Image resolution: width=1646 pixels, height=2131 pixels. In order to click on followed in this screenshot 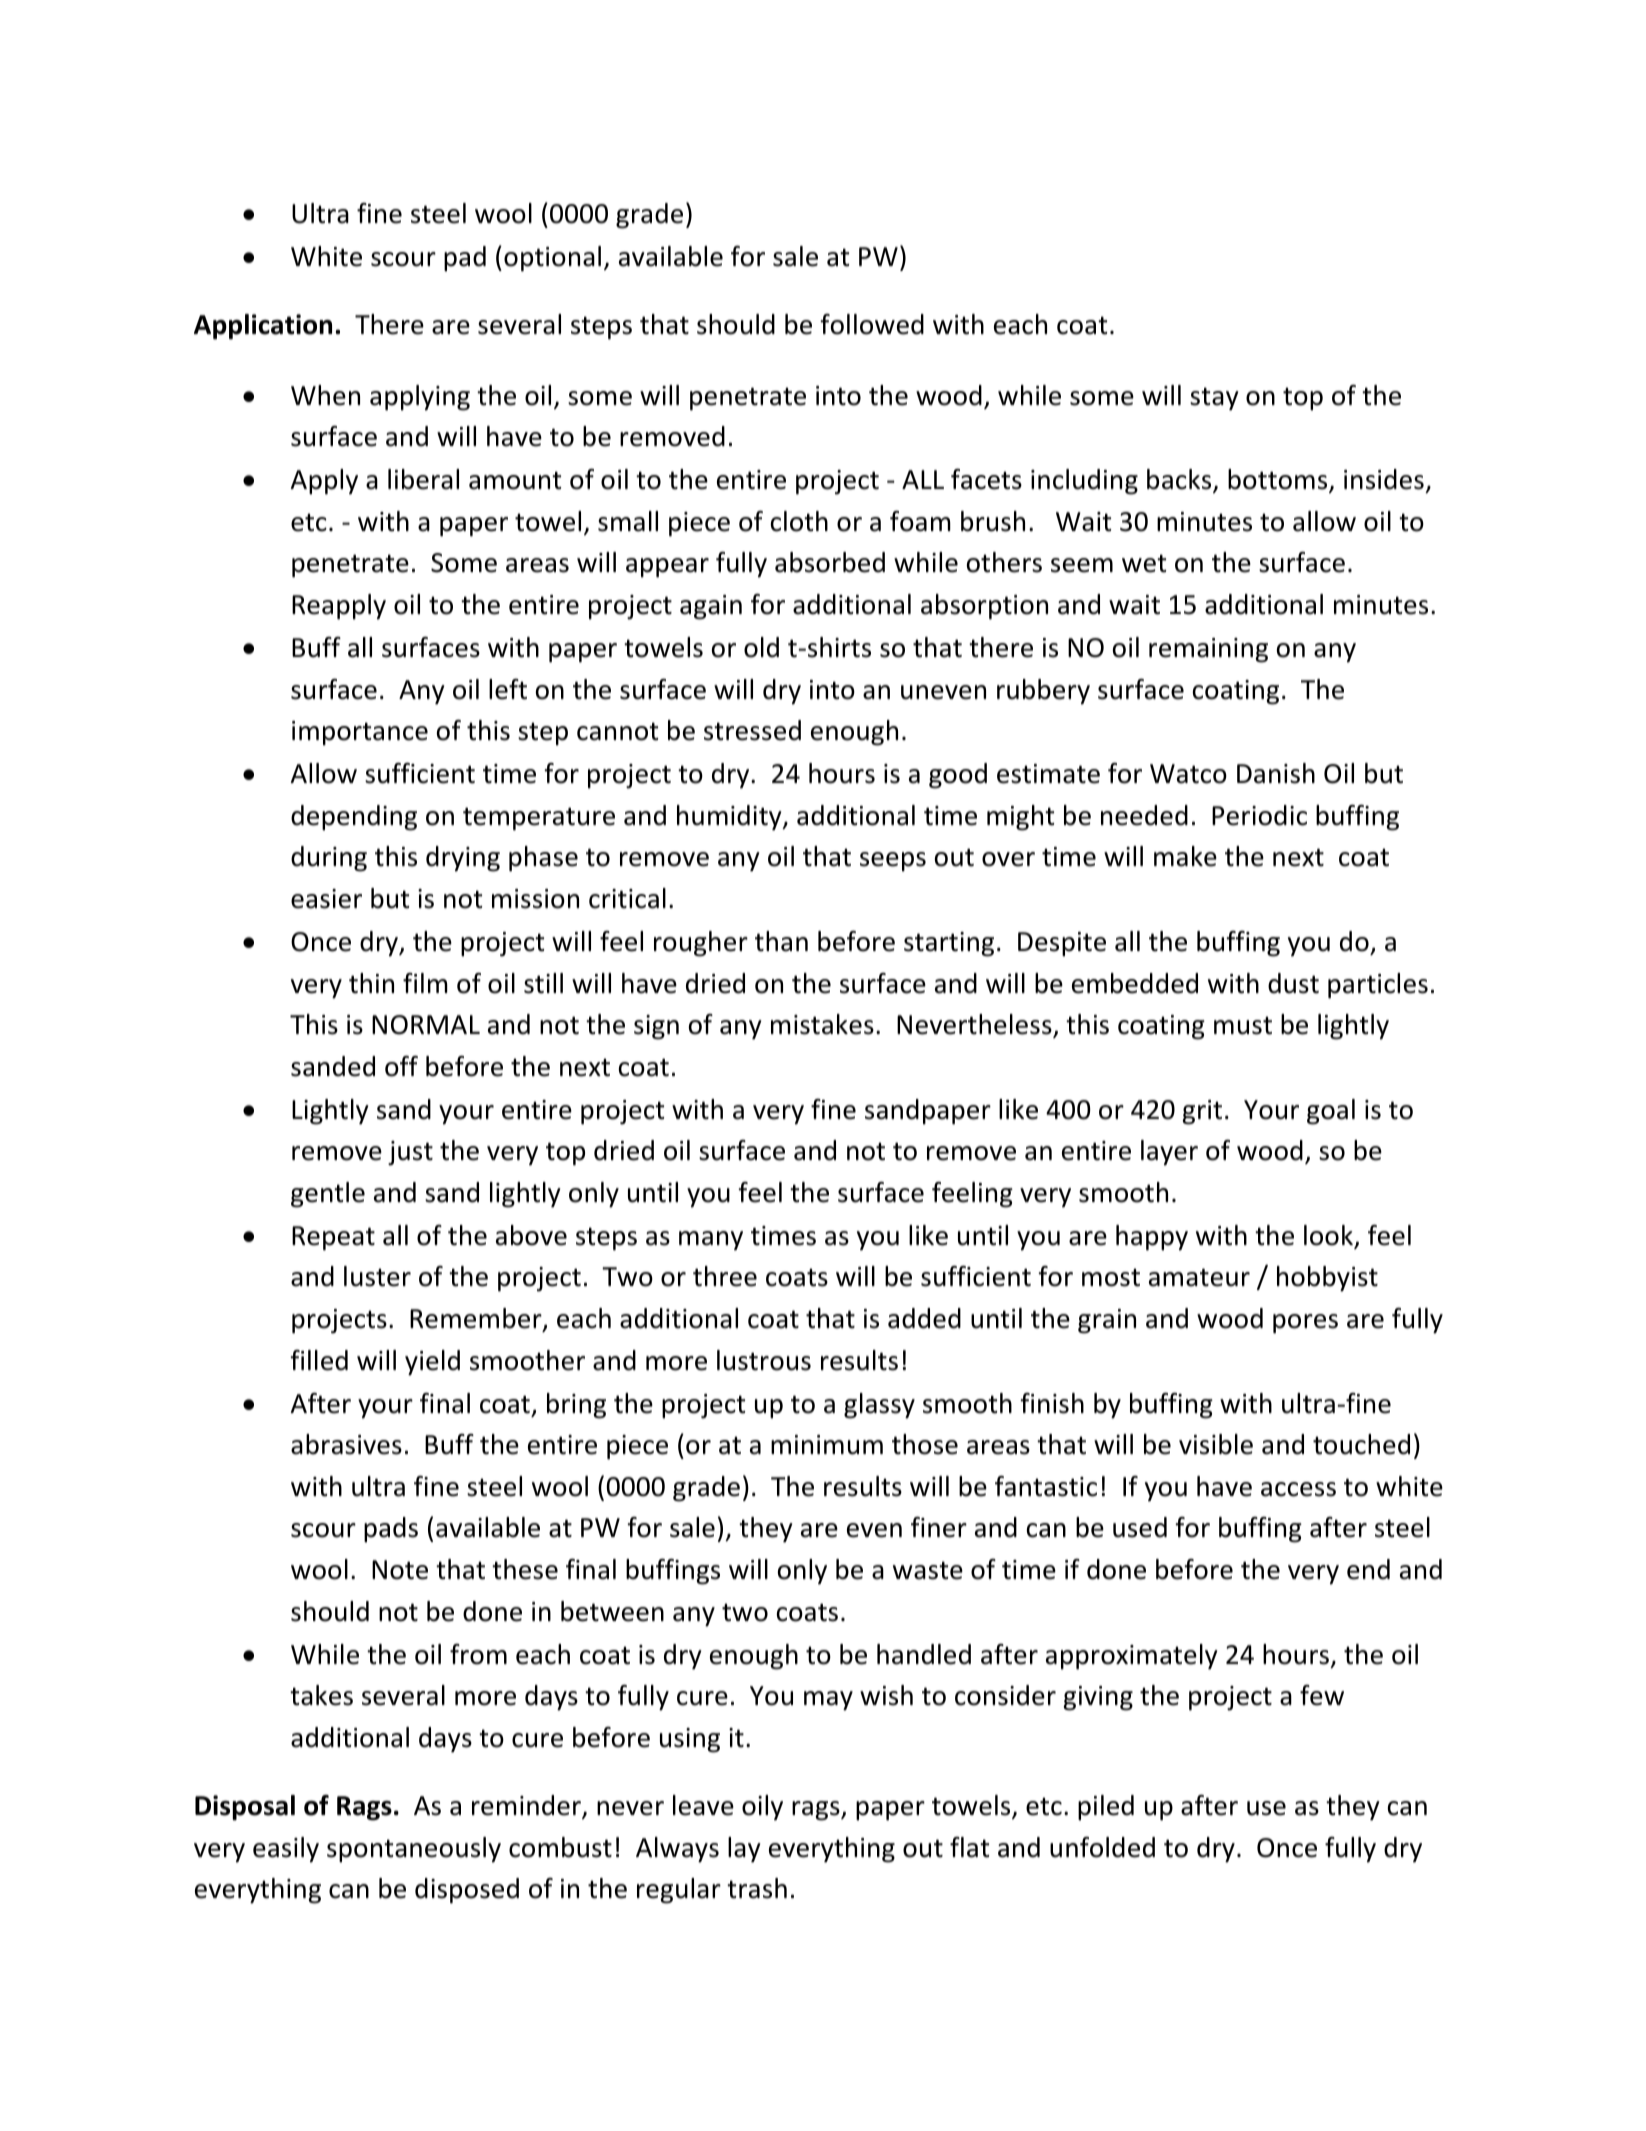, I will do `click(872, 324)`.
